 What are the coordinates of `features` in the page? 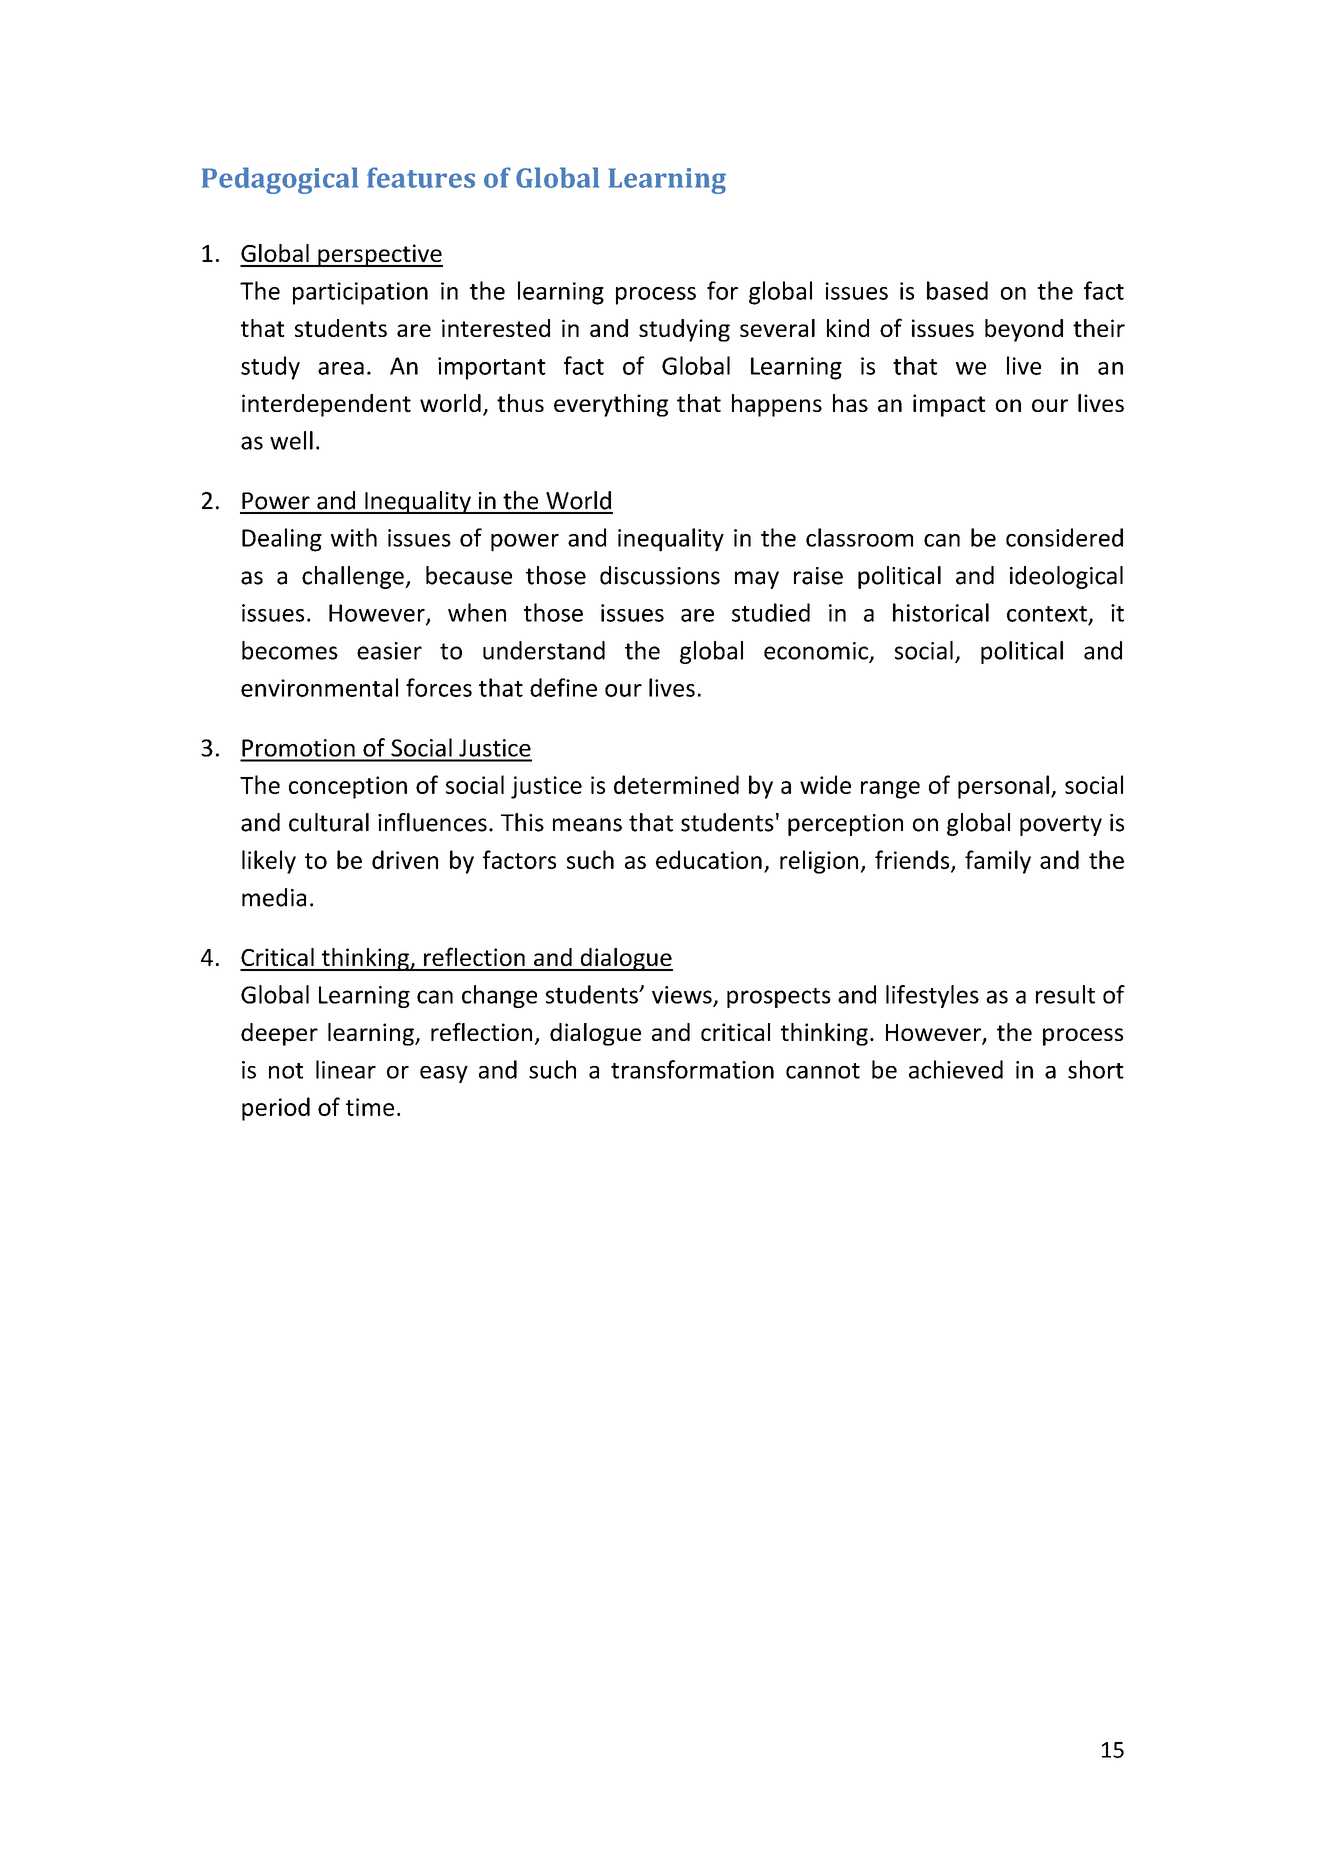 It's located at (421, 177).
